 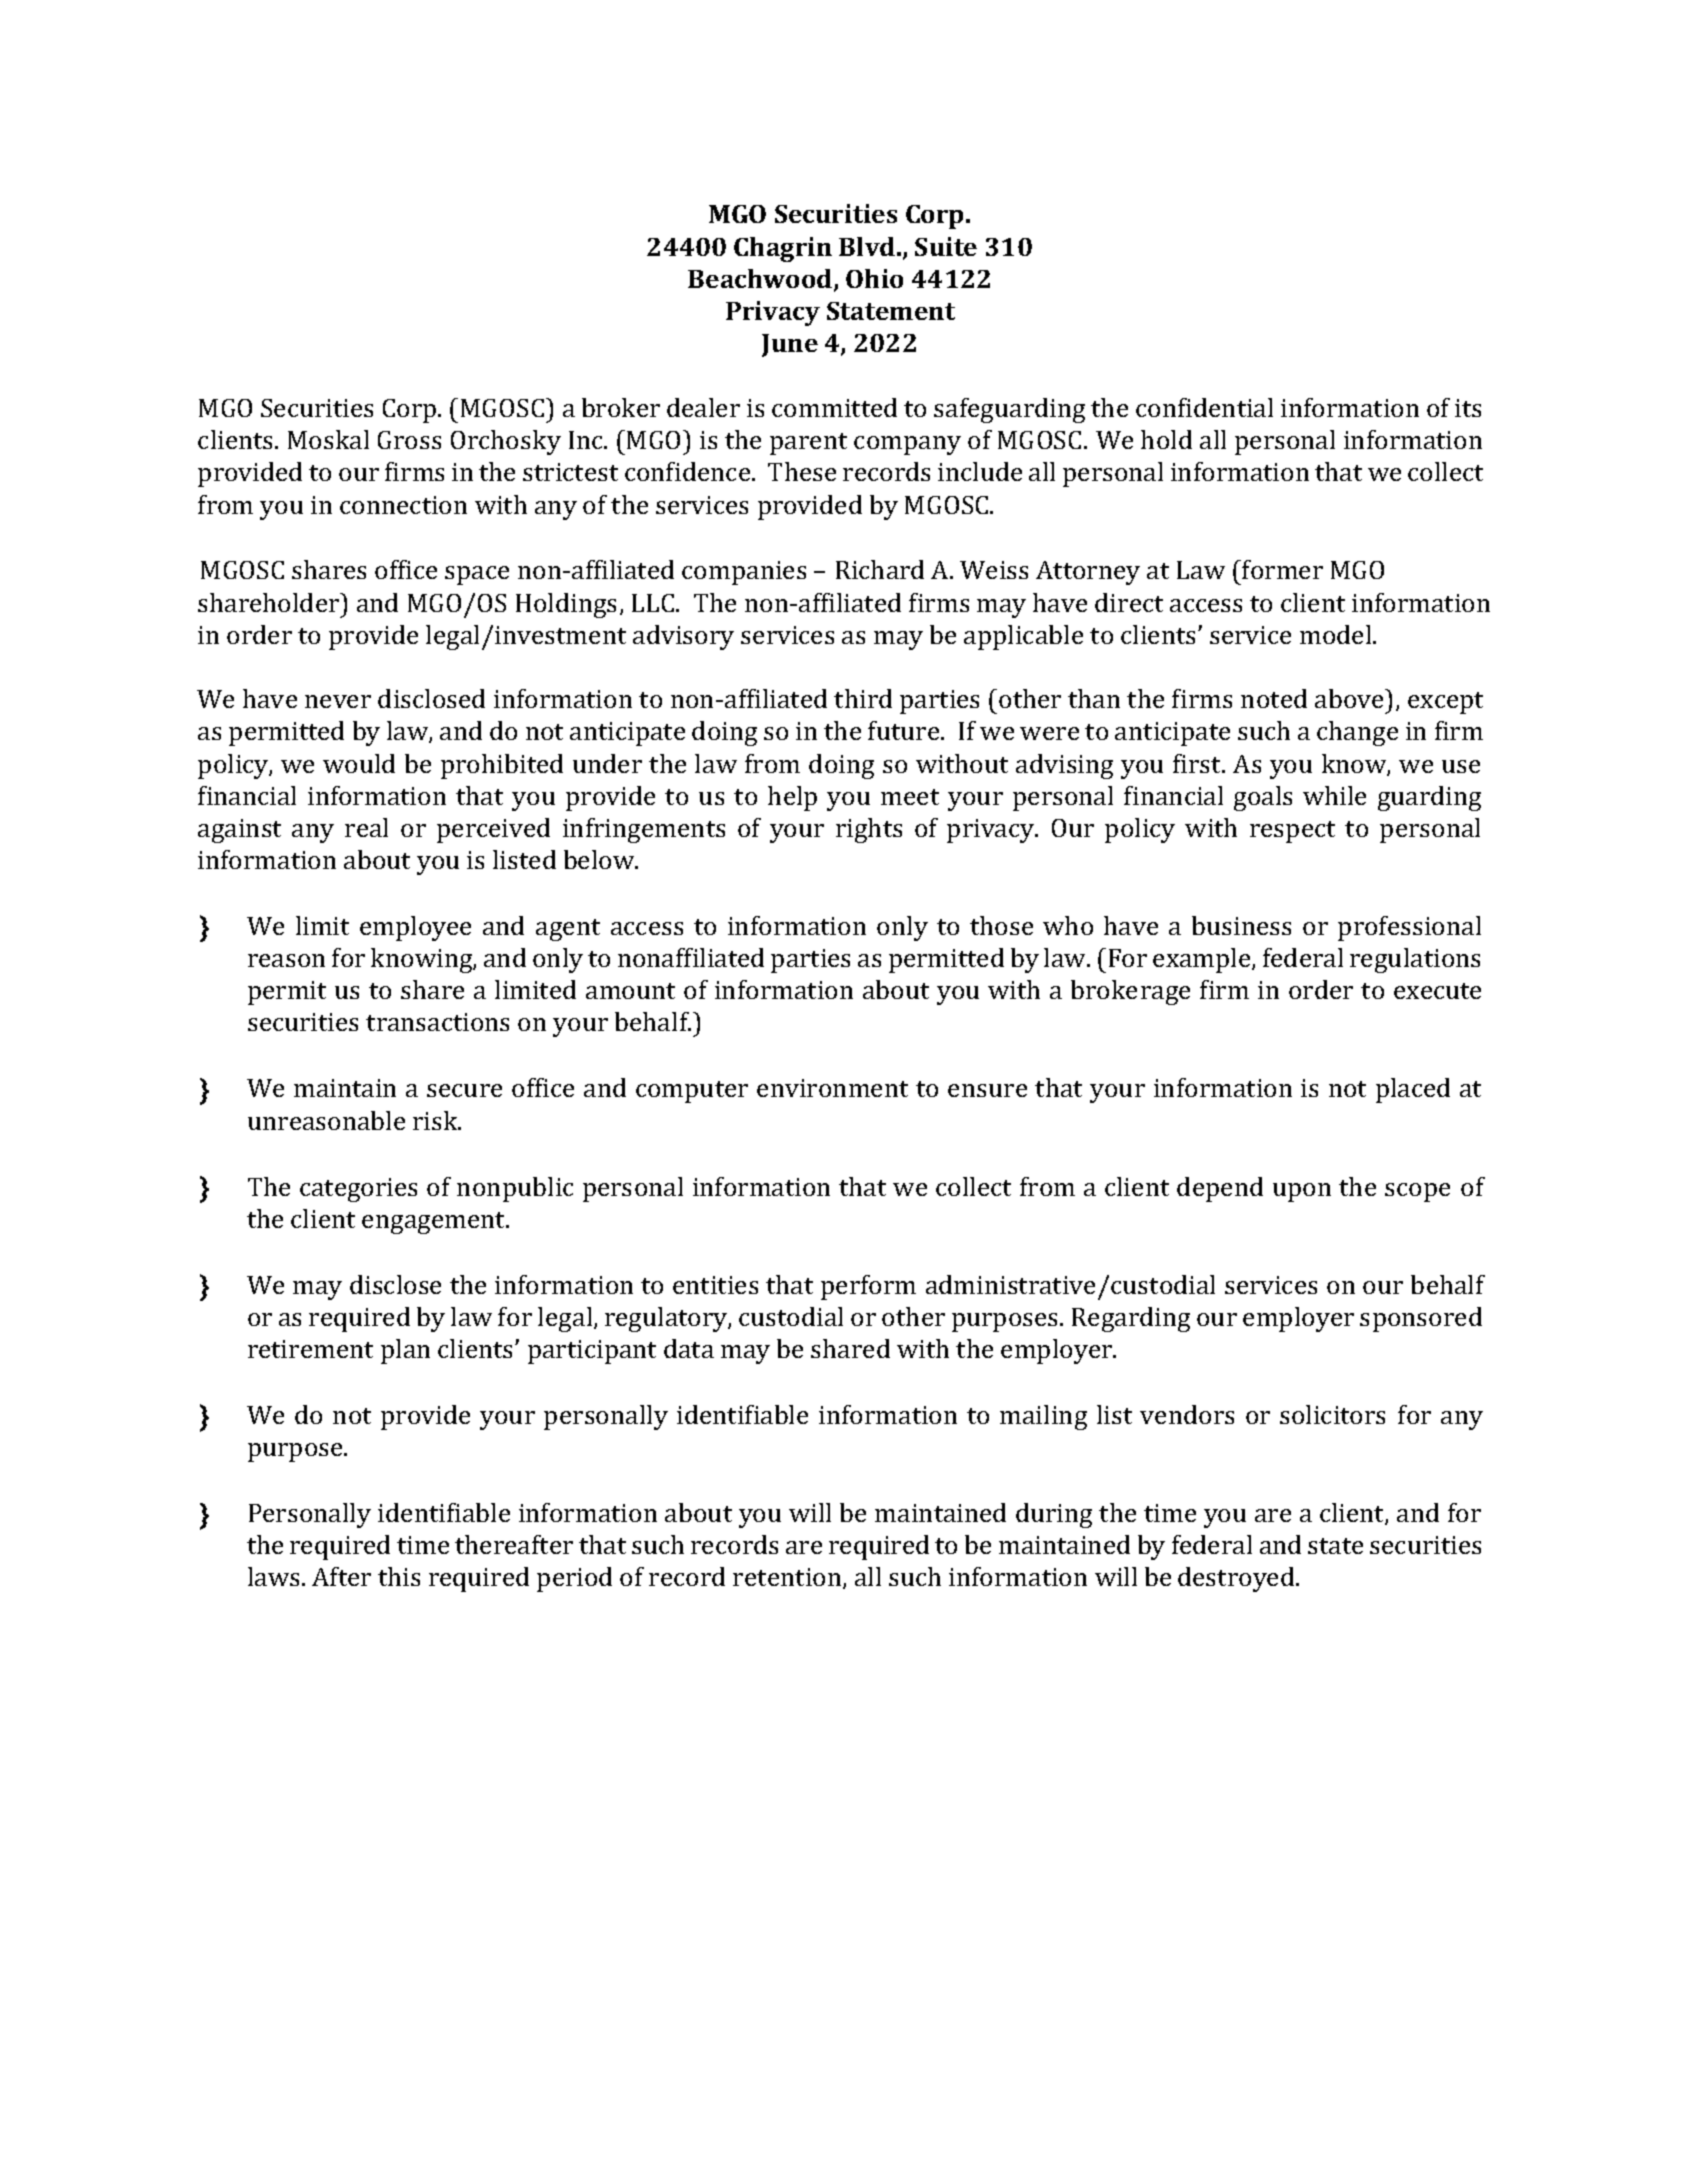 I want to click on confidential, so click(x=1204, y=407).
